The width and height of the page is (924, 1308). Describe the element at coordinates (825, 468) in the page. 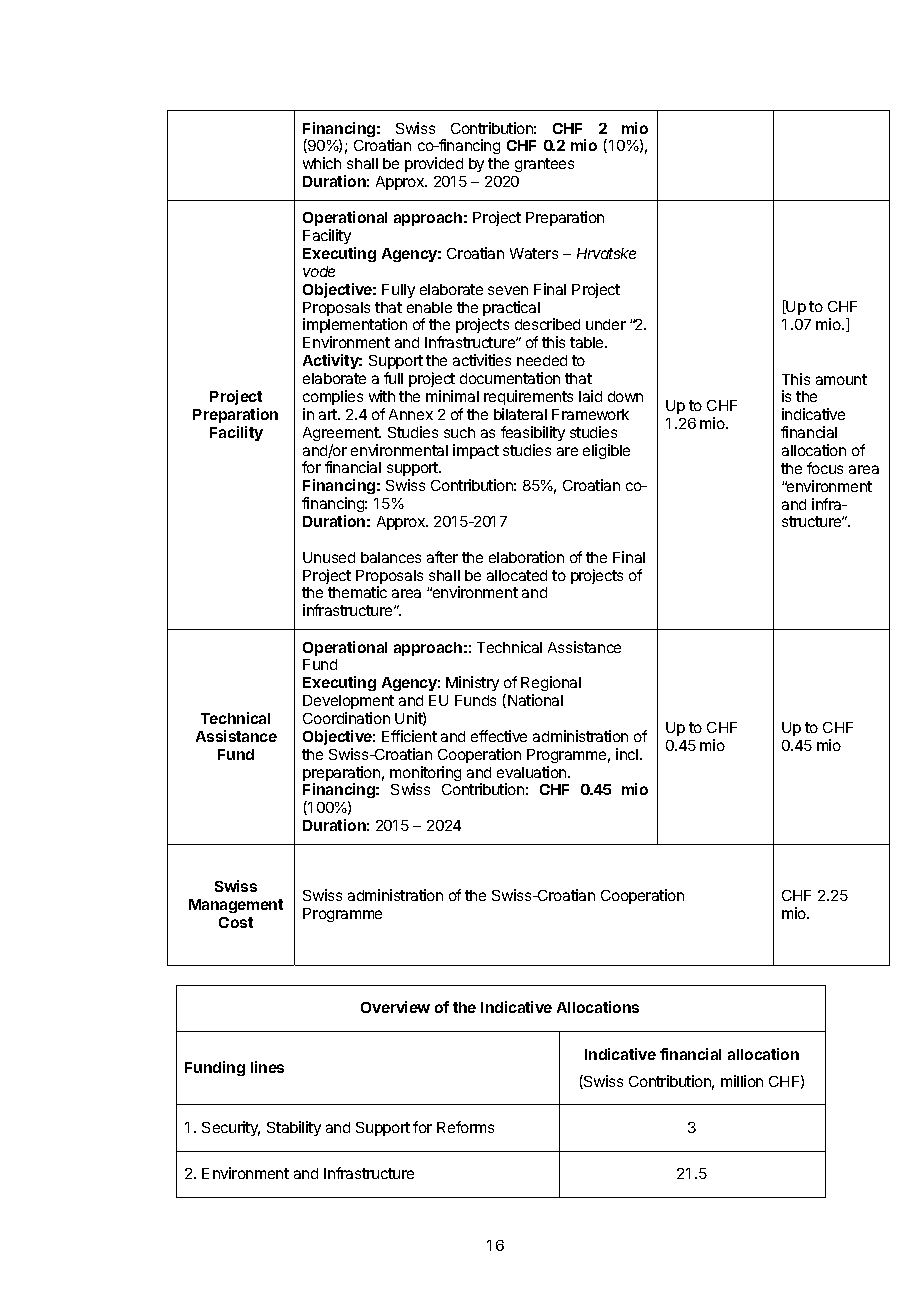

I see `focus` at that location.
